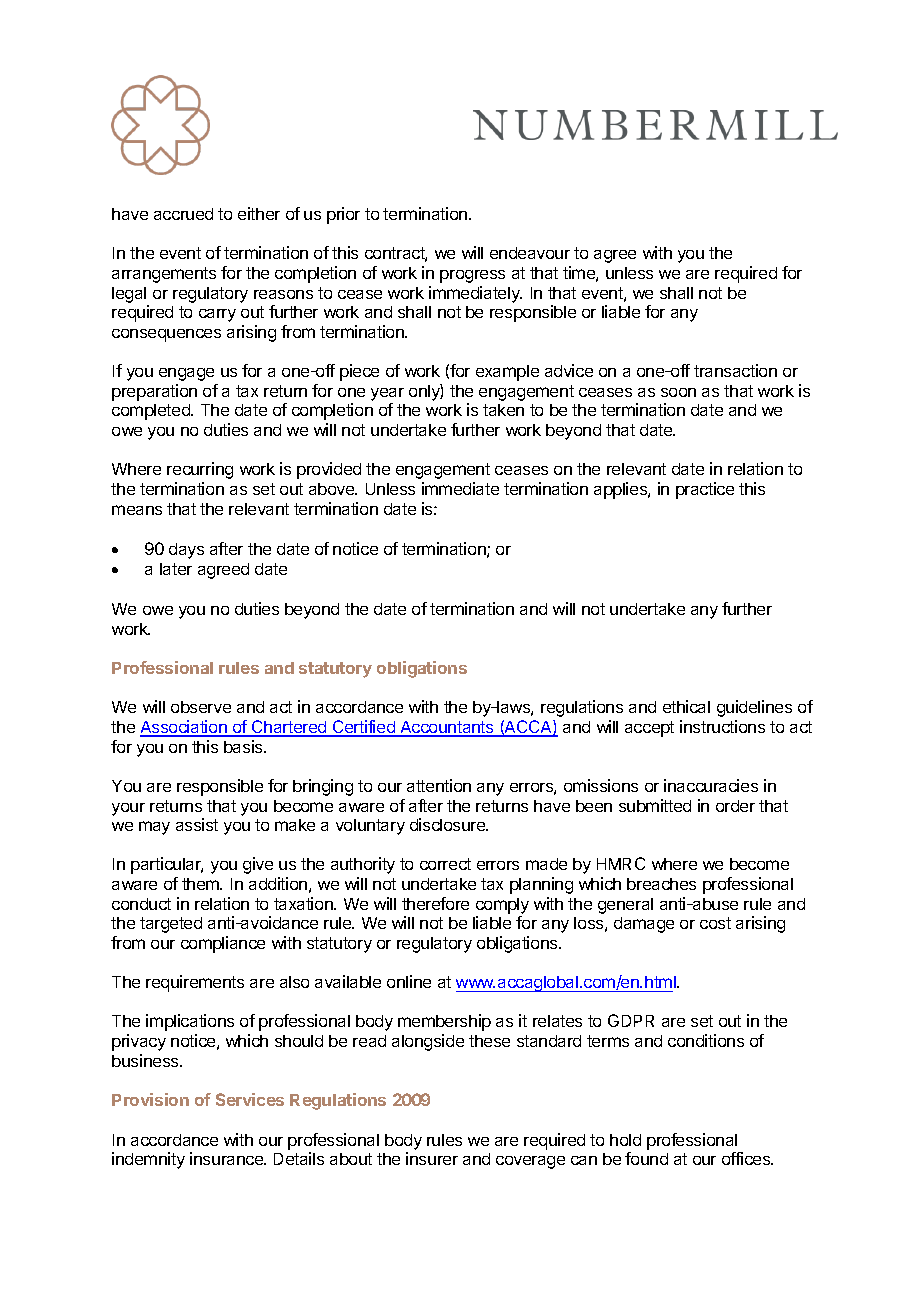 This screenshot has height=1307, width=924. What do you see at coordinates (715, 923) in the screenshot?
I see `cost` at bounding box center [715, 923].
